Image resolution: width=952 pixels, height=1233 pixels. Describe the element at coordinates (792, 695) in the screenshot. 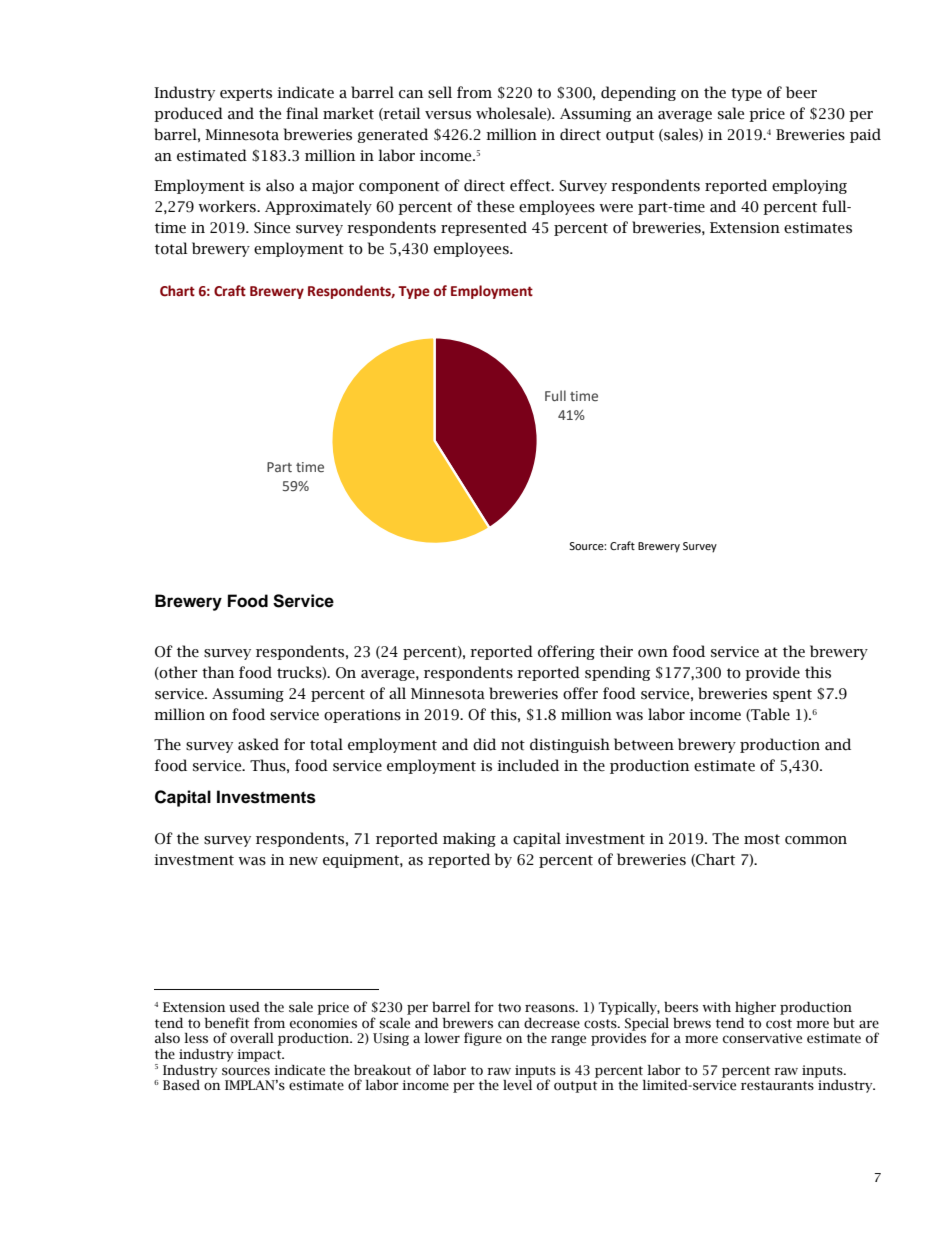

I see `spent` at that location.
